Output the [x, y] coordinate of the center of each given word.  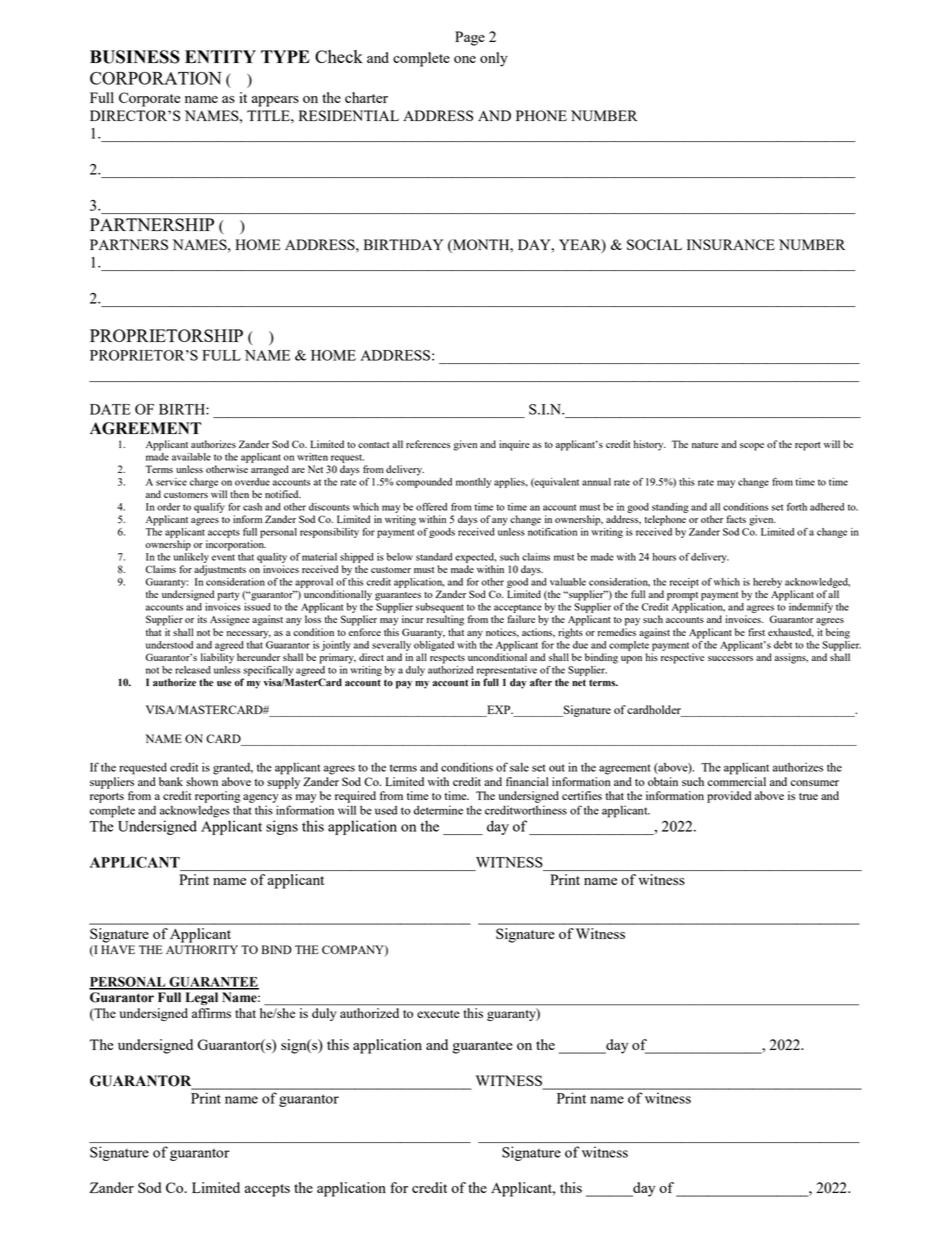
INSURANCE [731, 244]
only [494, 59]
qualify [209, 508]
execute [438, 1014]
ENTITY [220, 56]
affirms [211, 1013]
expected [476, 558]
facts [736, 519]
